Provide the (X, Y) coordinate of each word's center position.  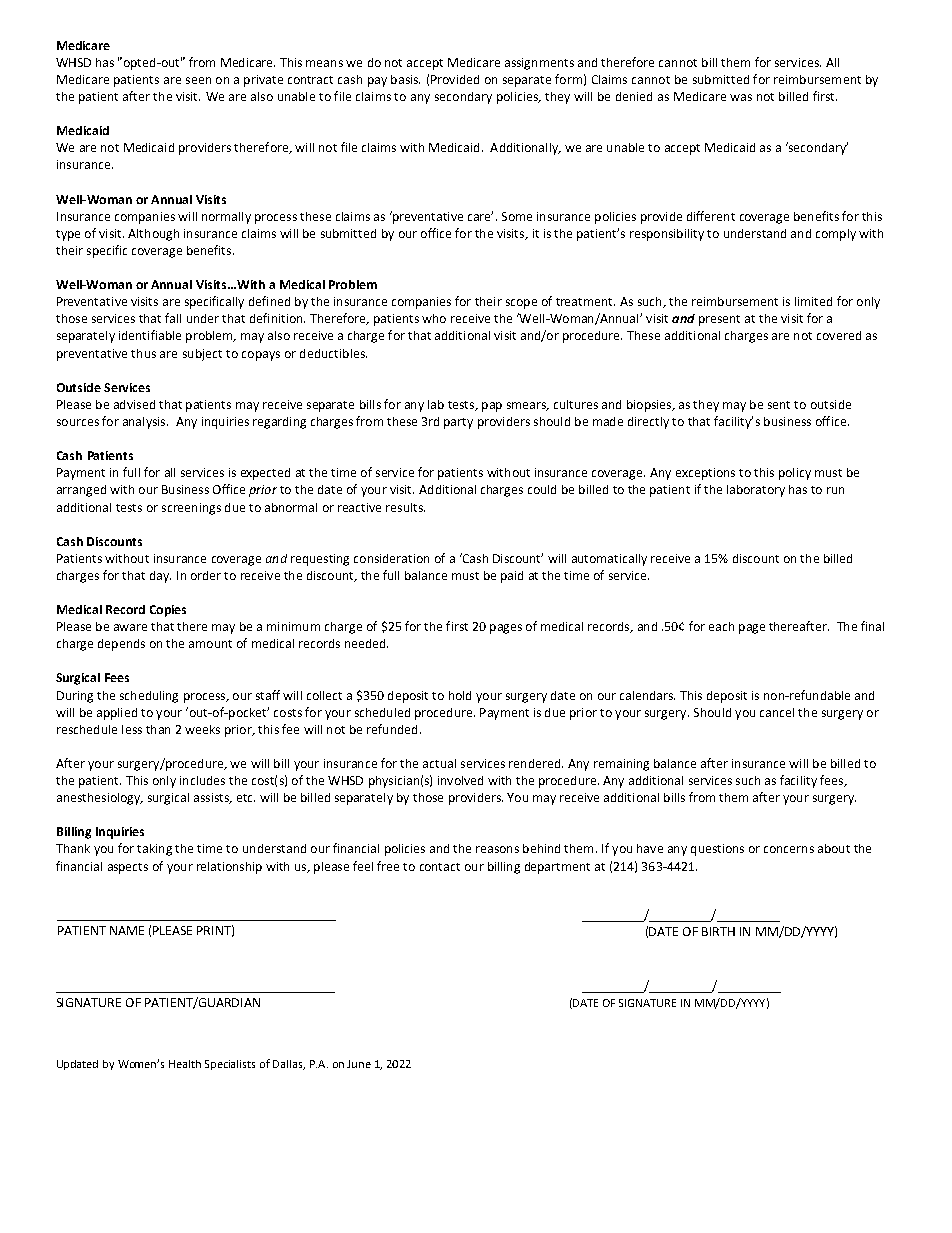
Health (185, 1064)
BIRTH (718, 931)
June (359, 1064)
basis (405, 79)
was (741, 97)
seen (198, 80)
